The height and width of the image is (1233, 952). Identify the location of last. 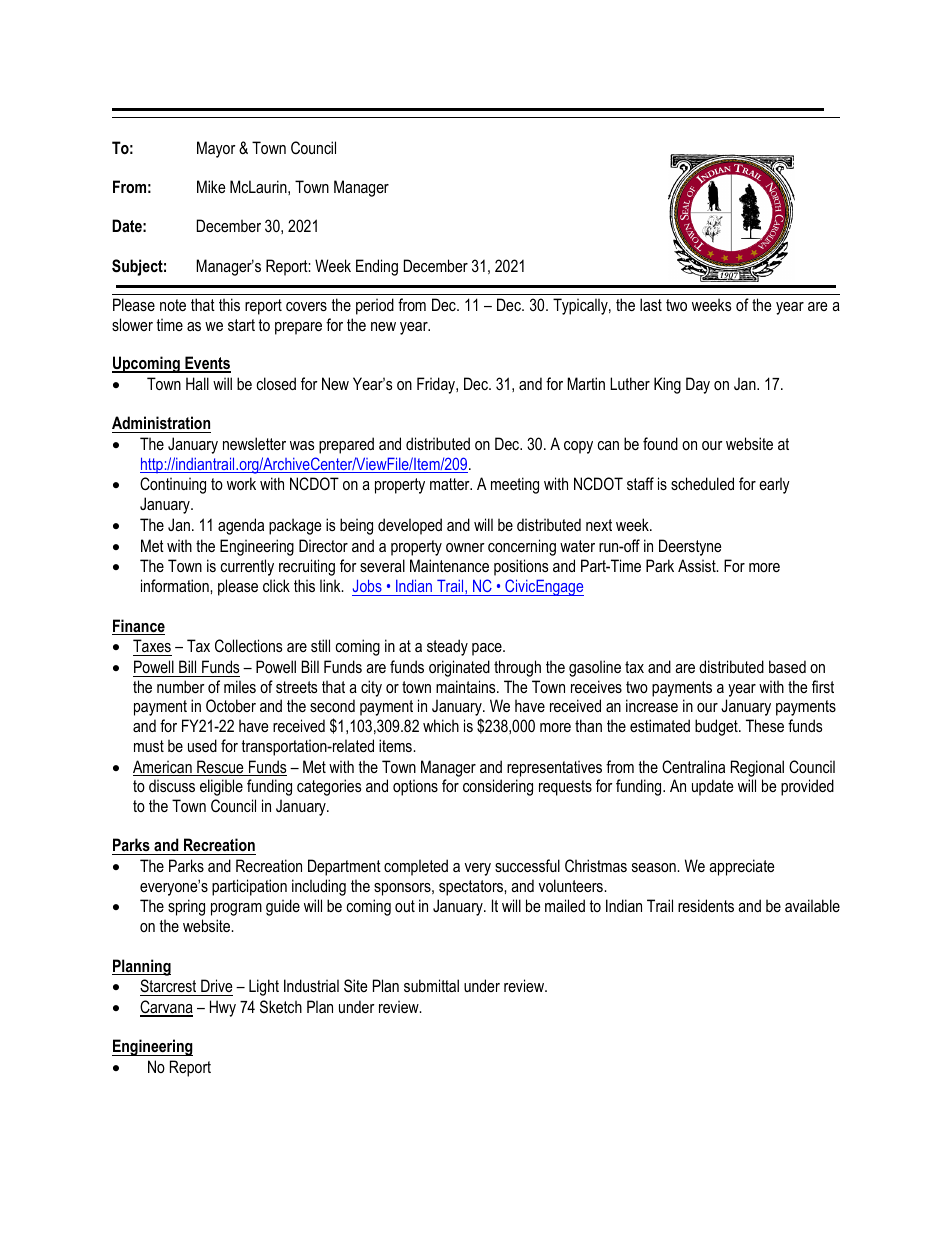
(651, 304).
